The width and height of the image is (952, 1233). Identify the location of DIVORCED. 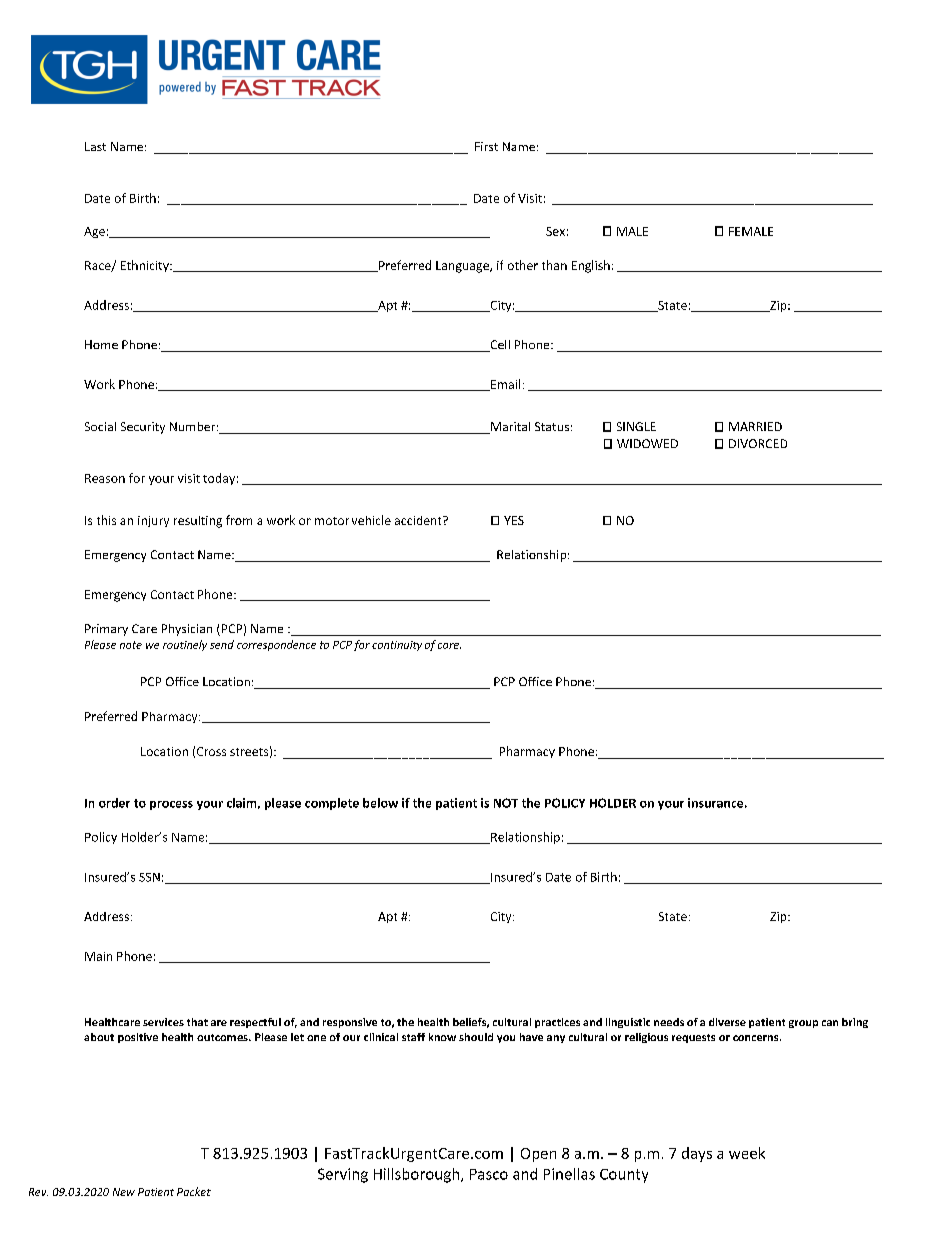
(758, 443).
